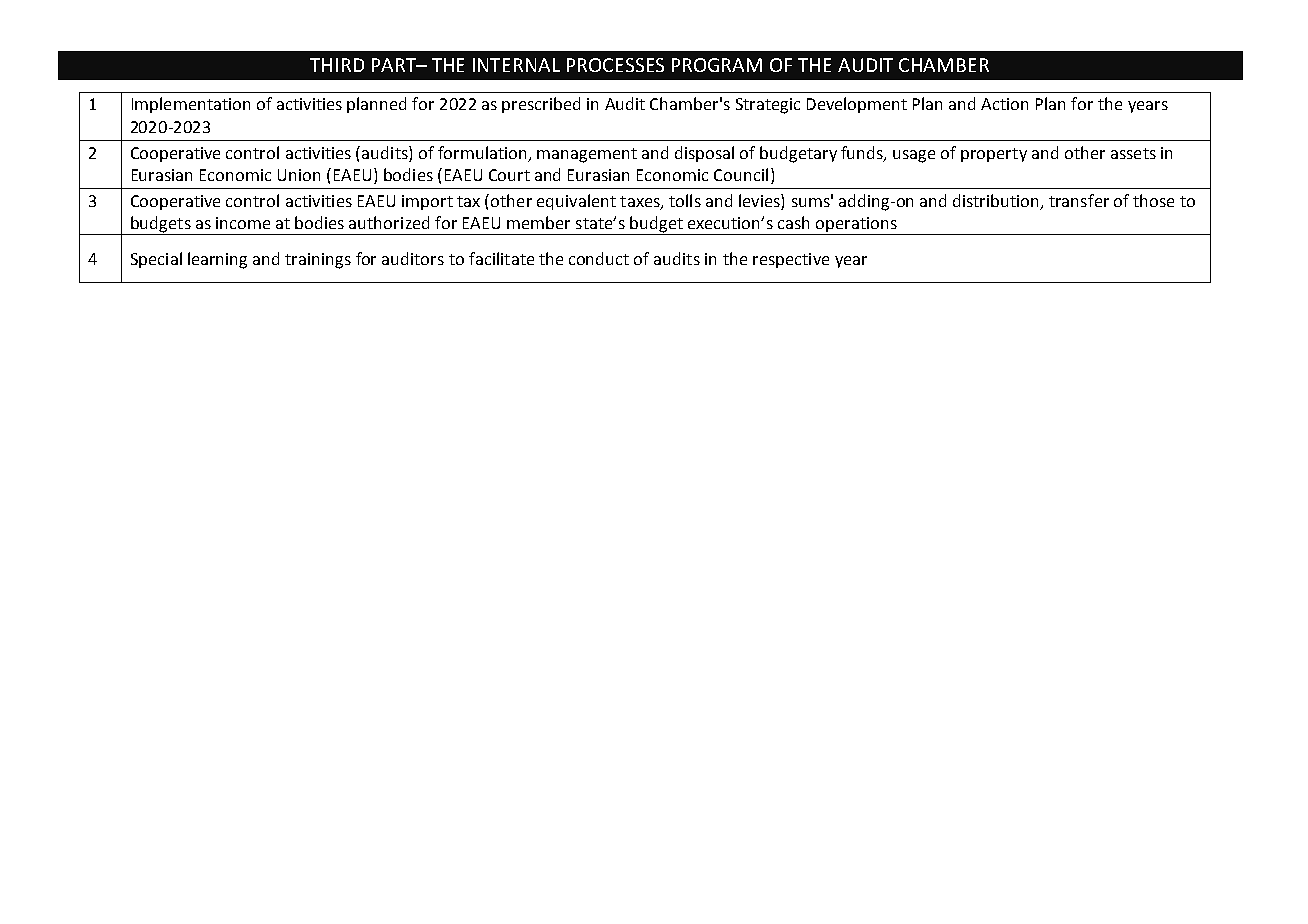 This screenshot has width=1308, height=924. Describe the element at coordinates (299, 175) in the screenshot. I see `Union` at that location.
